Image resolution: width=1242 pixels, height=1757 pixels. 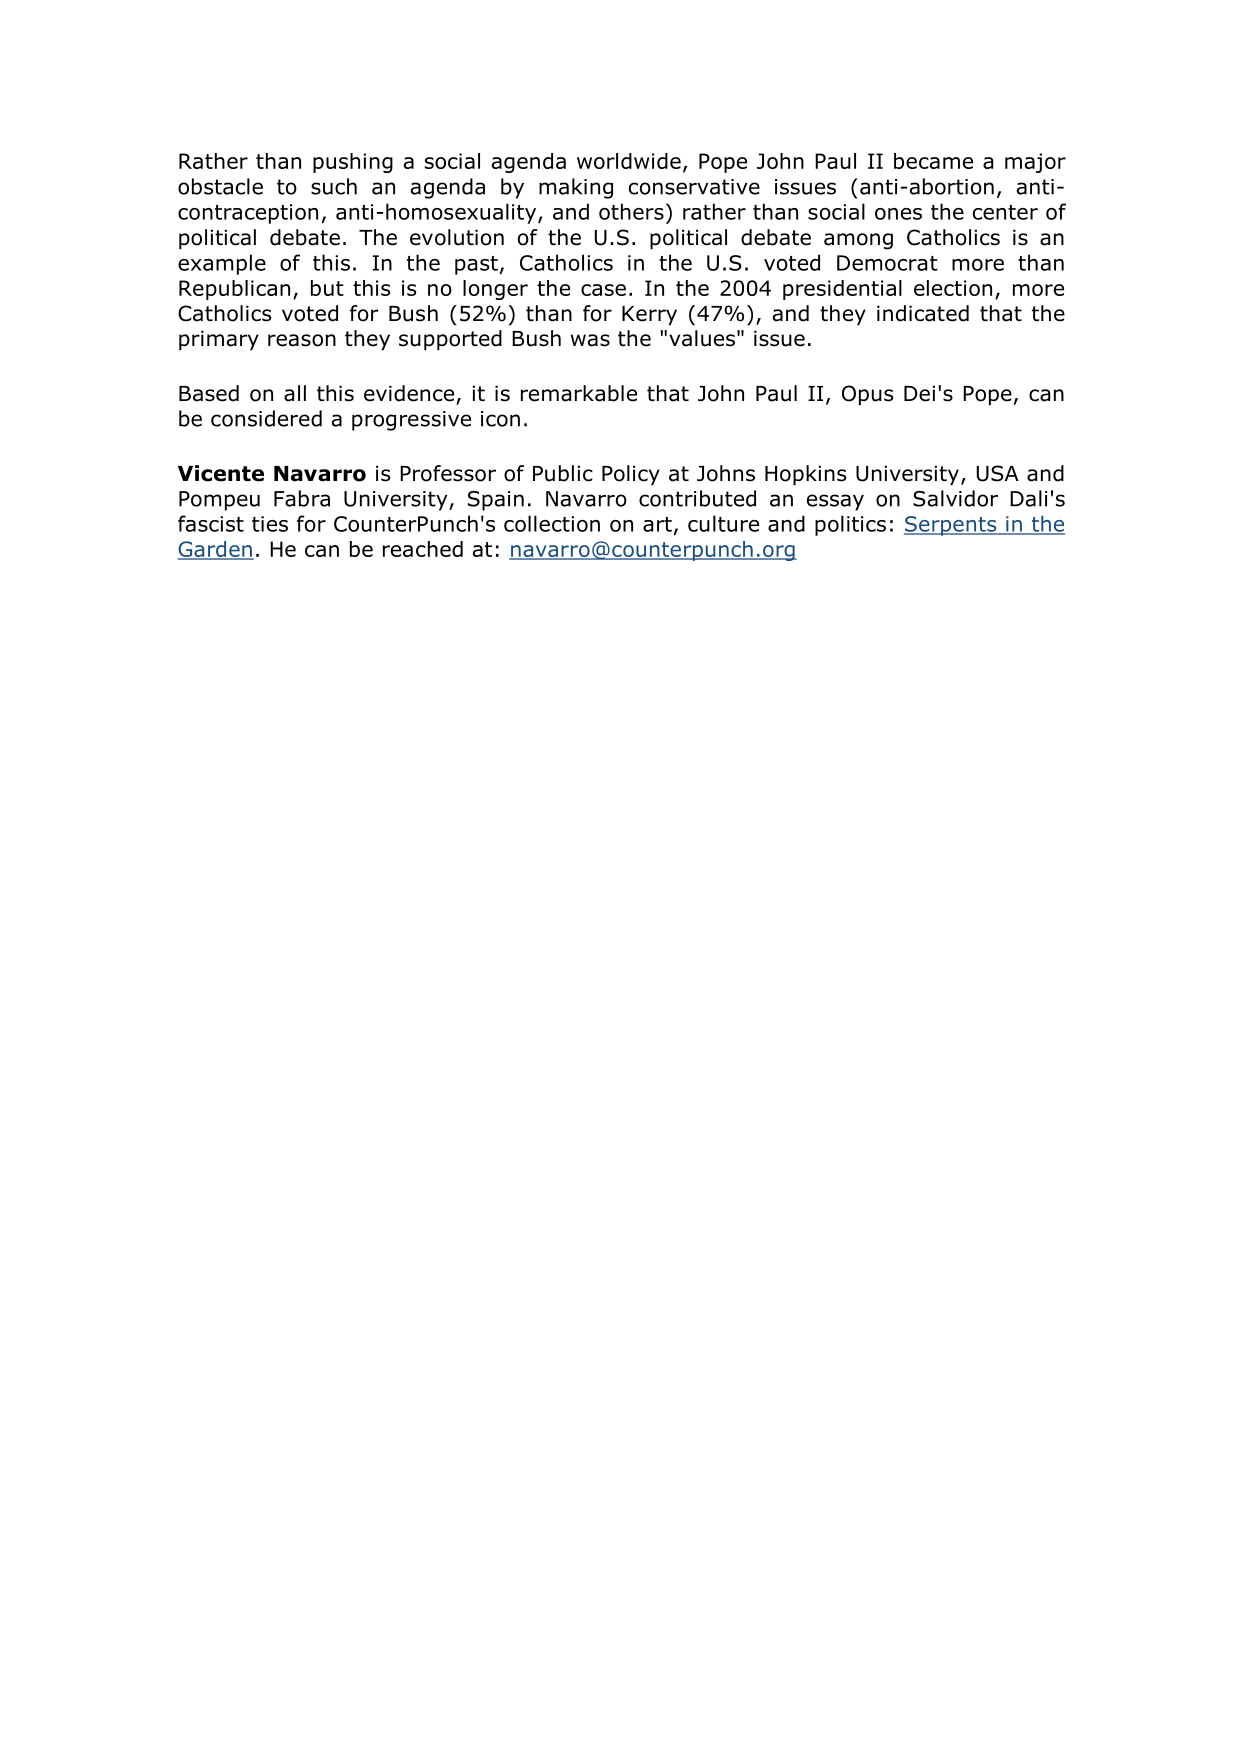 What do you see at coordinates (933, 161) in the screenshot?
I see `became` at bounding box center [933, 161].
